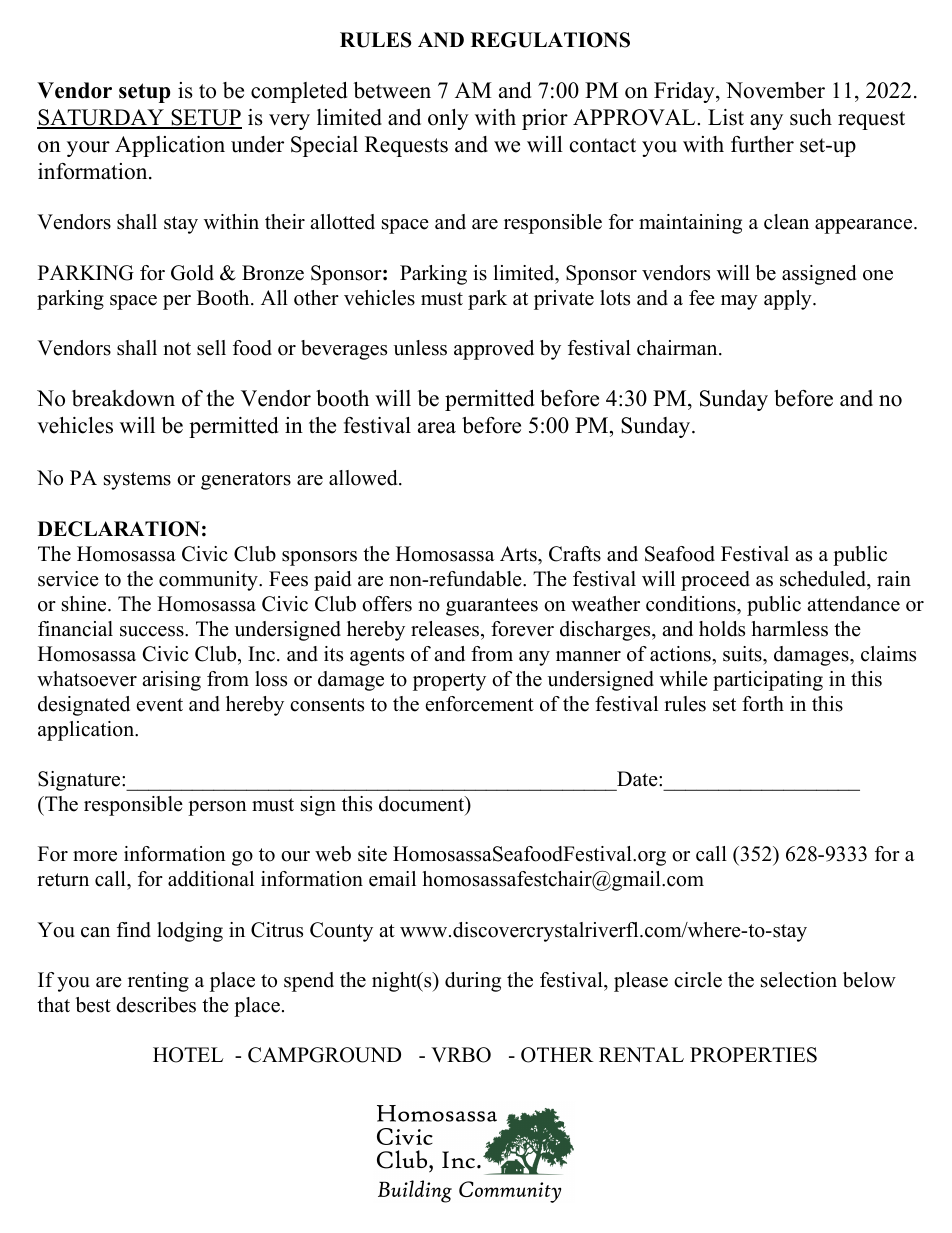  I want to click on only, so click(448, 119).
